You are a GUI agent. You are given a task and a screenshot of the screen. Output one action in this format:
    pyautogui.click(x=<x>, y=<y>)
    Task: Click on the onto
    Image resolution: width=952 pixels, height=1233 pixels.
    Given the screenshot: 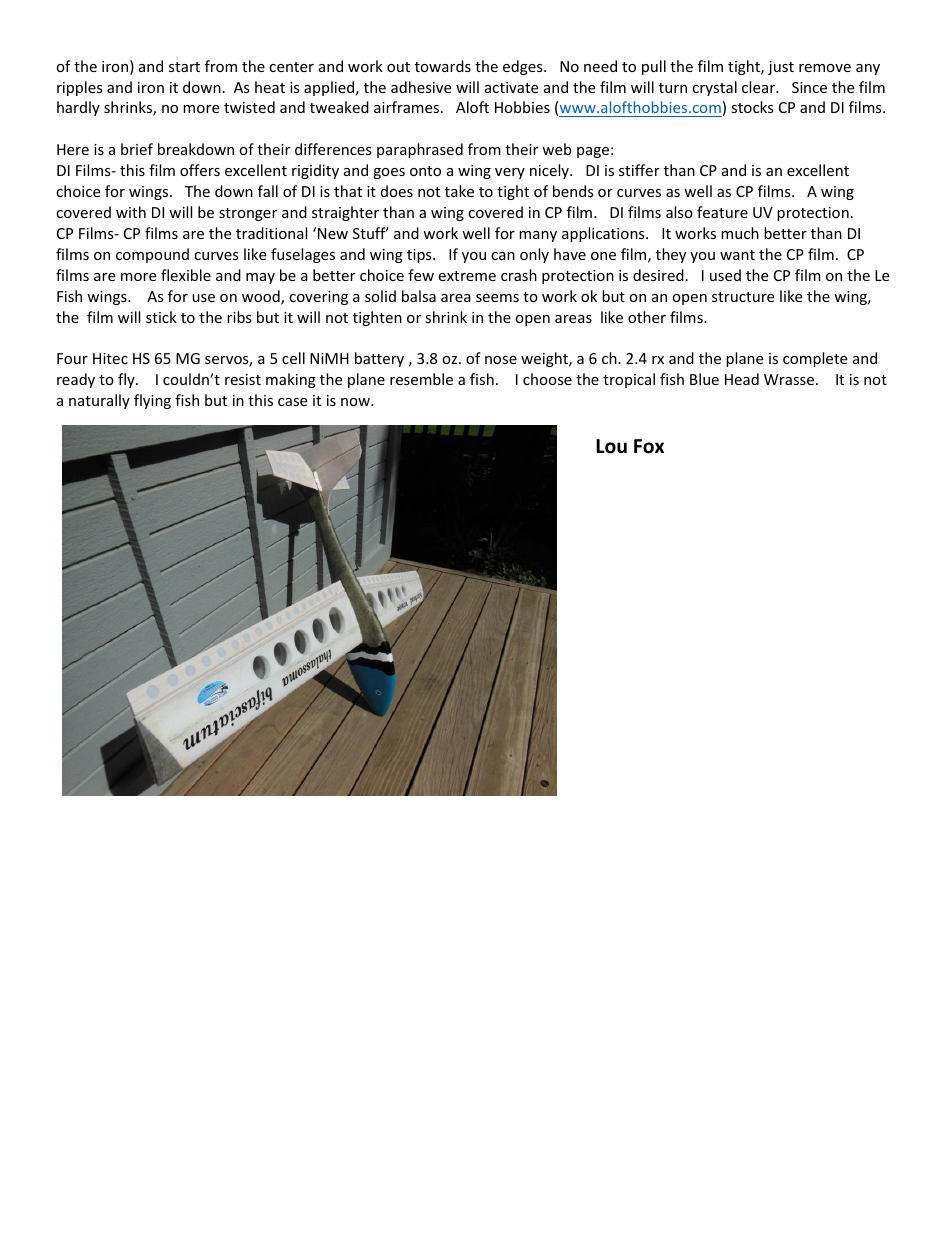 What is the action you would take?
    pyautogui.click(x=425, y=171)
